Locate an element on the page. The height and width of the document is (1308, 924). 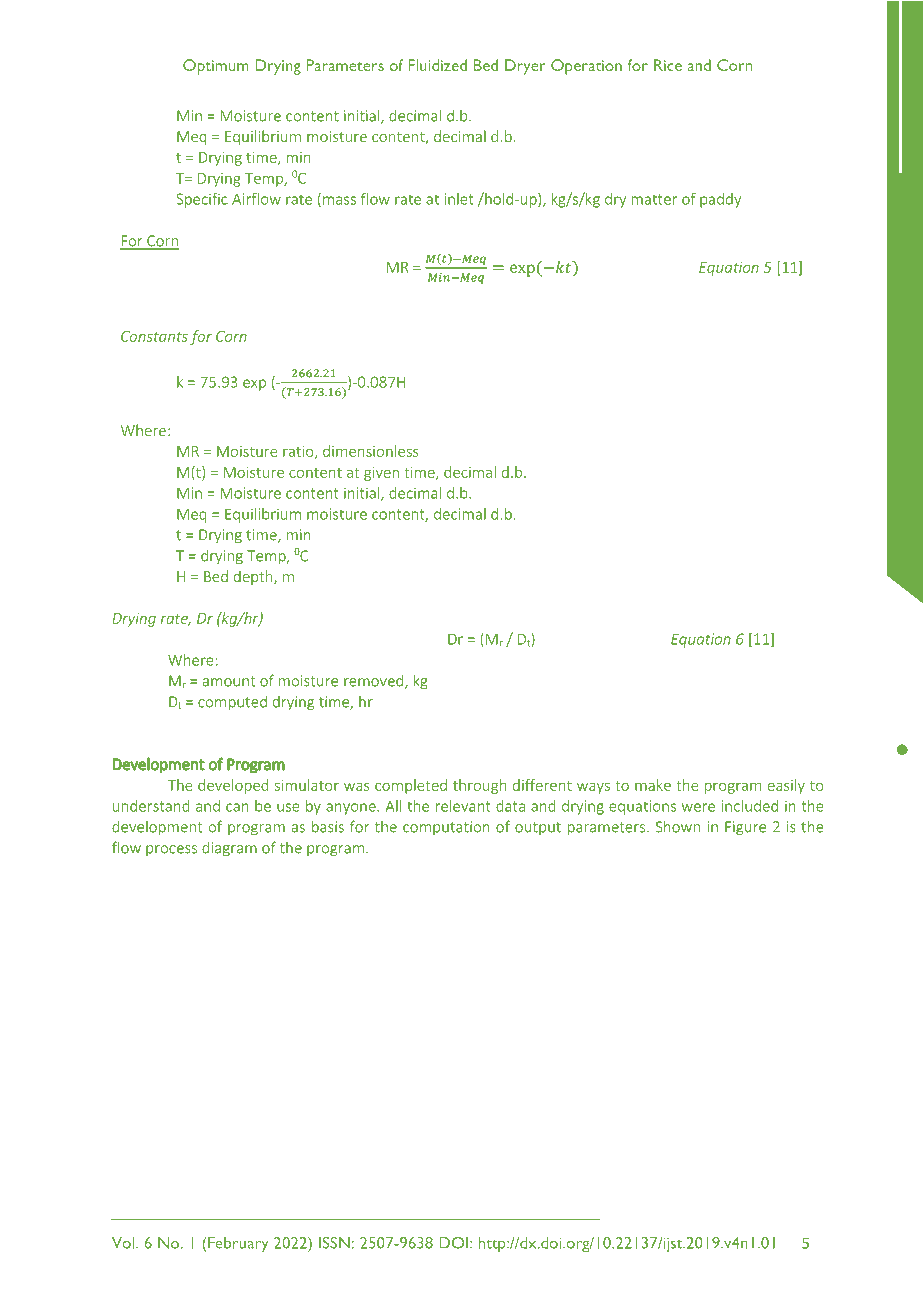
dimensionless is located at coordinates (371, 451).
